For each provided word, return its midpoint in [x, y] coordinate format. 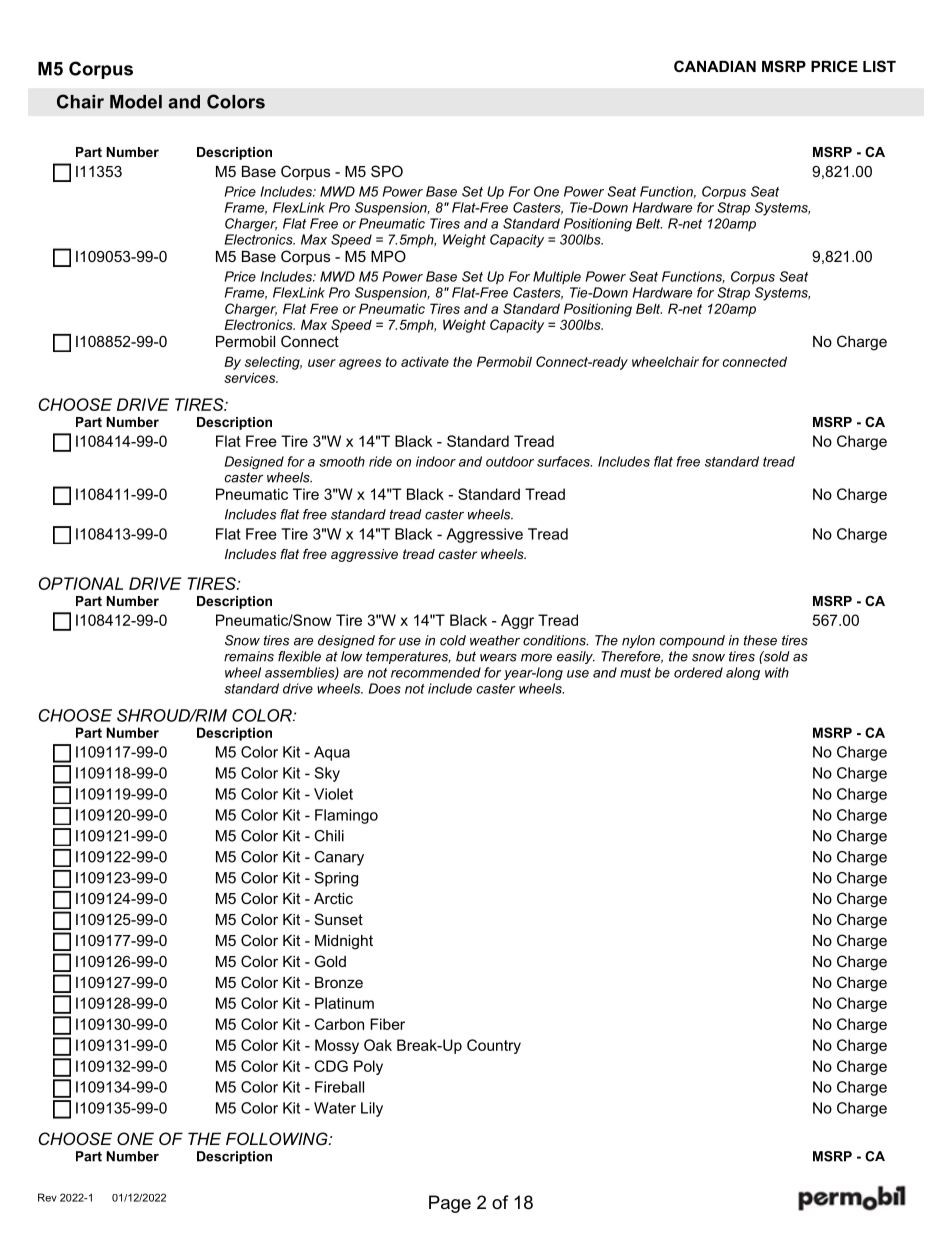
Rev [47, 1197]
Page [450, 1204]
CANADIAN [715, 66]
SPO [387, 171]
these [760, 640]
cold [453, 640]
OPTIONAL [81, 583]
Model [136, 102]
